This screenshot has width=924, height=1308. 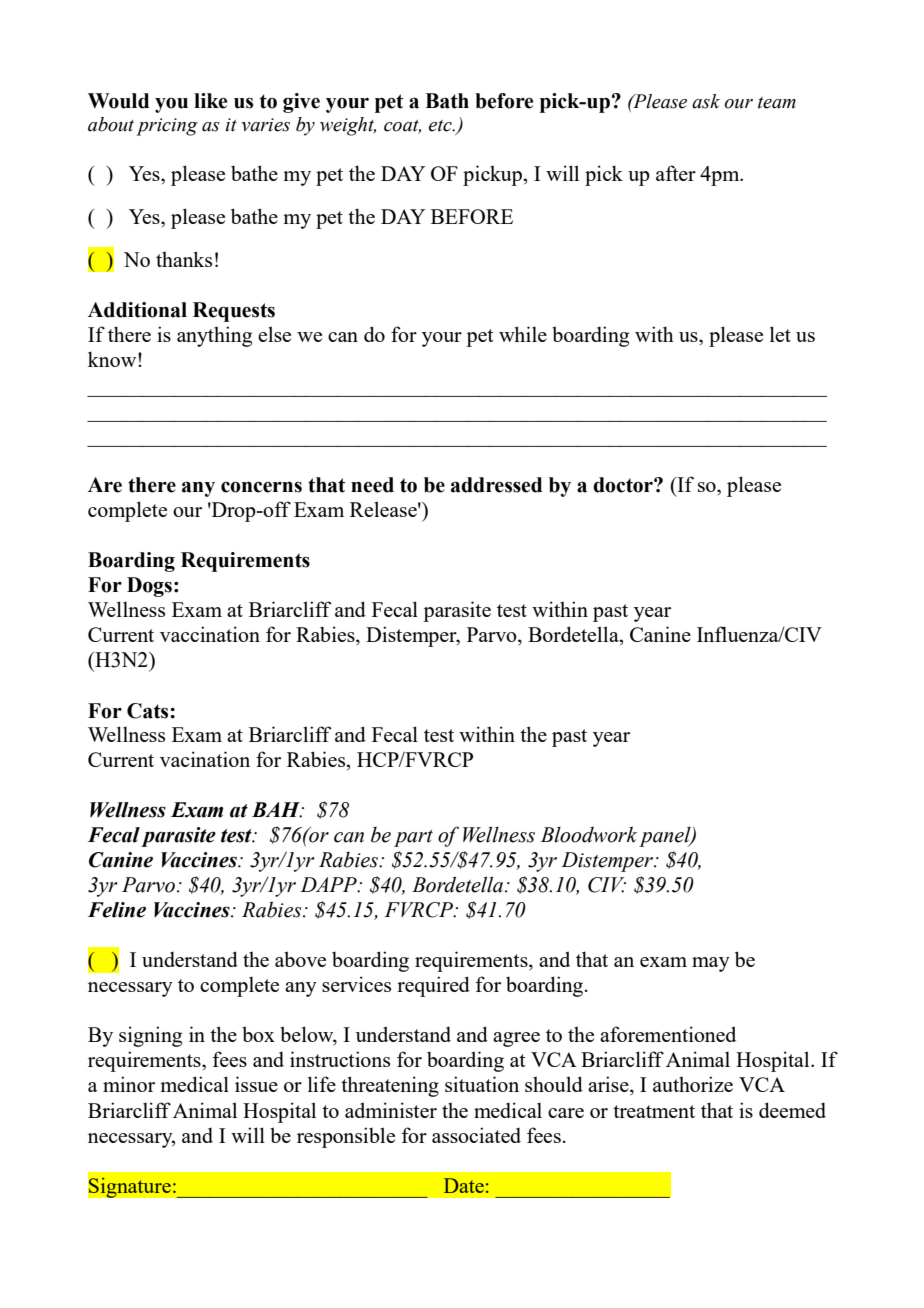 What do you see at coordinates (167, 127) in the screenshot?
I see `pricing` at bounding box center [167, 127].
